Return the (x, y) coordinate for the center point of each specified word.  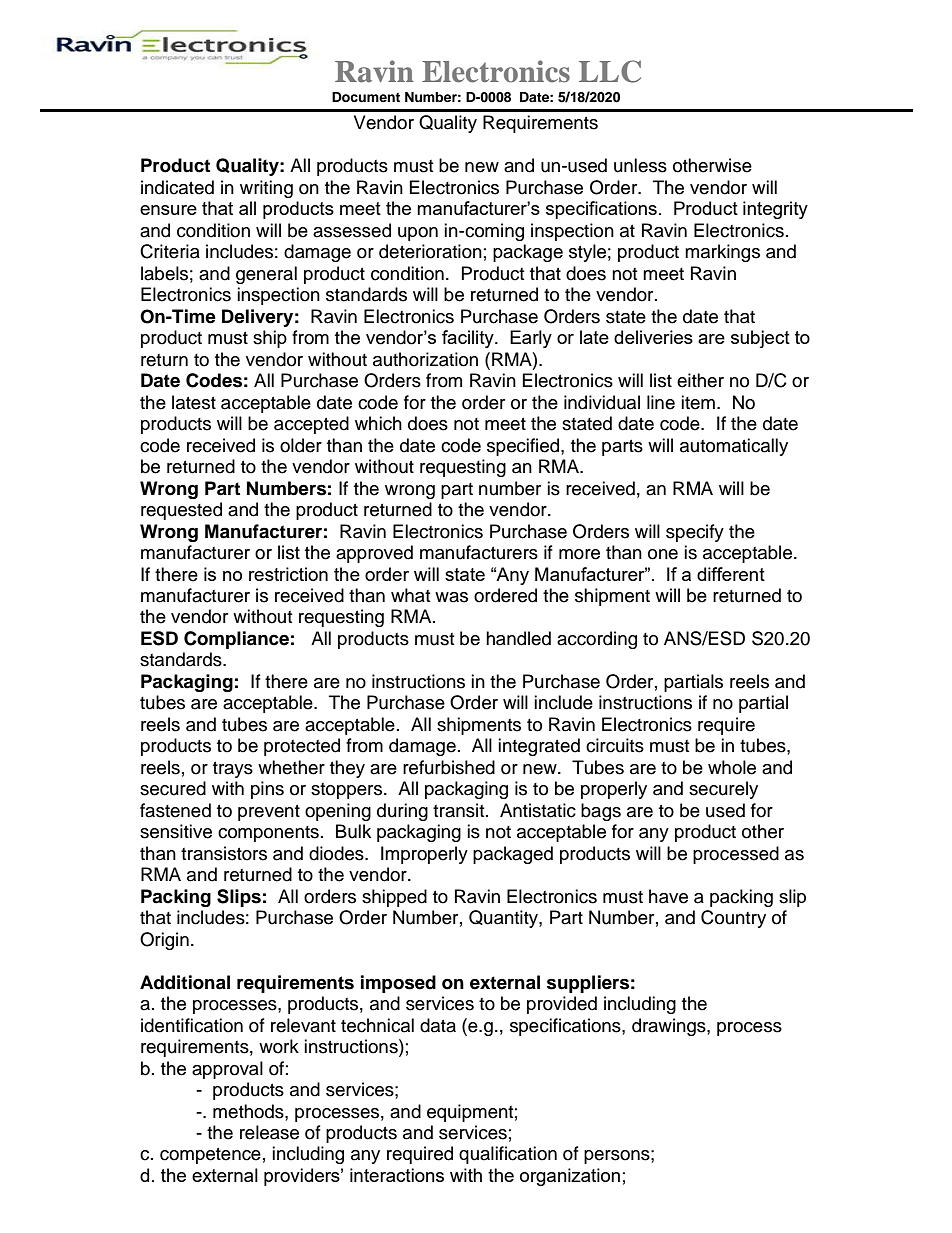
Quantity (504, 919)
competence (210, 1156)
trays (233, 770)
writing (266, 189)
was (451, 597)
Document (366, 97)
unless (640, 165)
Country (733, 919)
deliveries (653, 337)
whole (732, 767)
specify (695, 533)
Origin (164, 941)
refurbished (449, 767)
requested (181, 511)
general (266, 275)
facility (469, 339)
